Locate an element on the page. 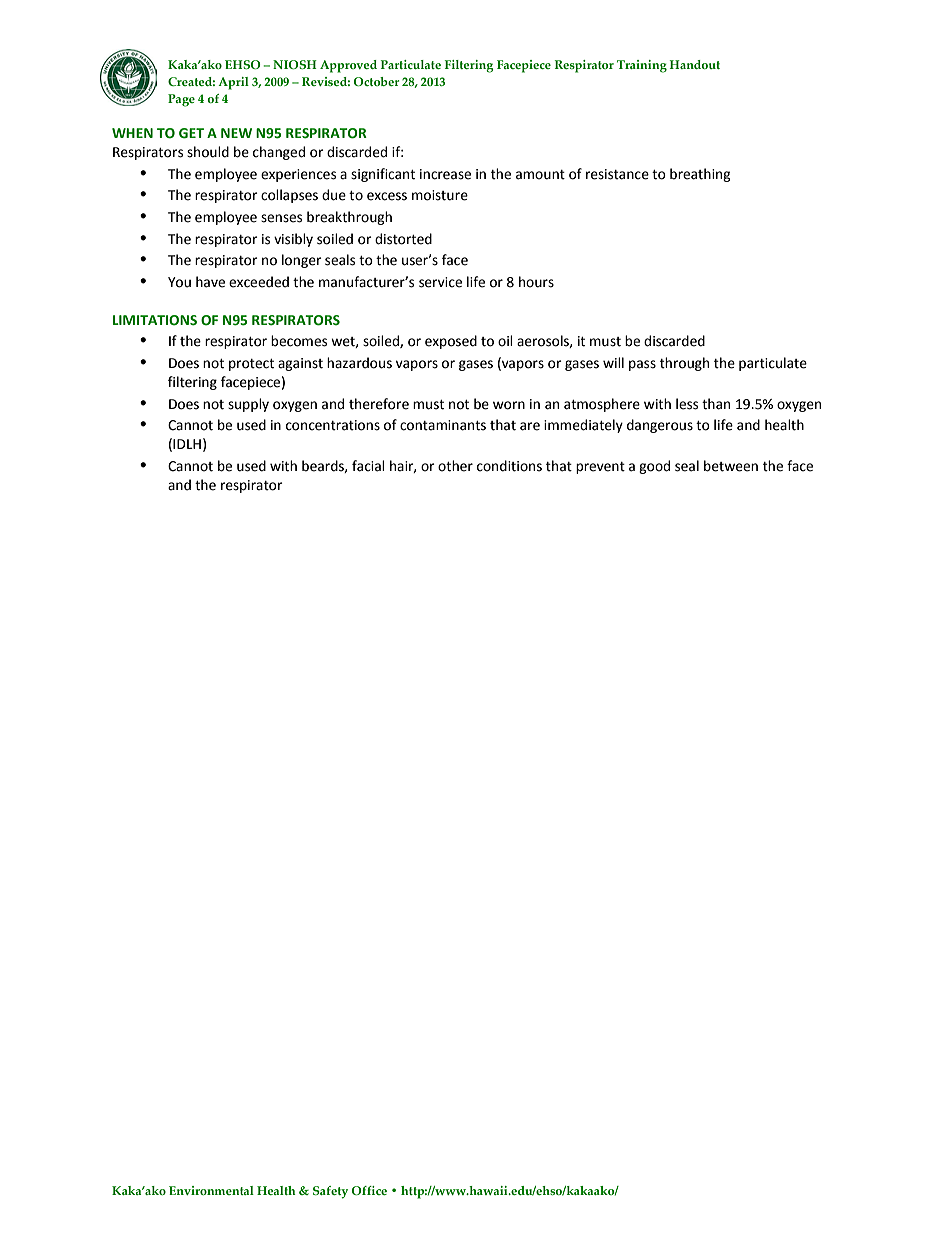 The width and height of the document is (952, 1233). facial is located at coordinates (368, 466).
